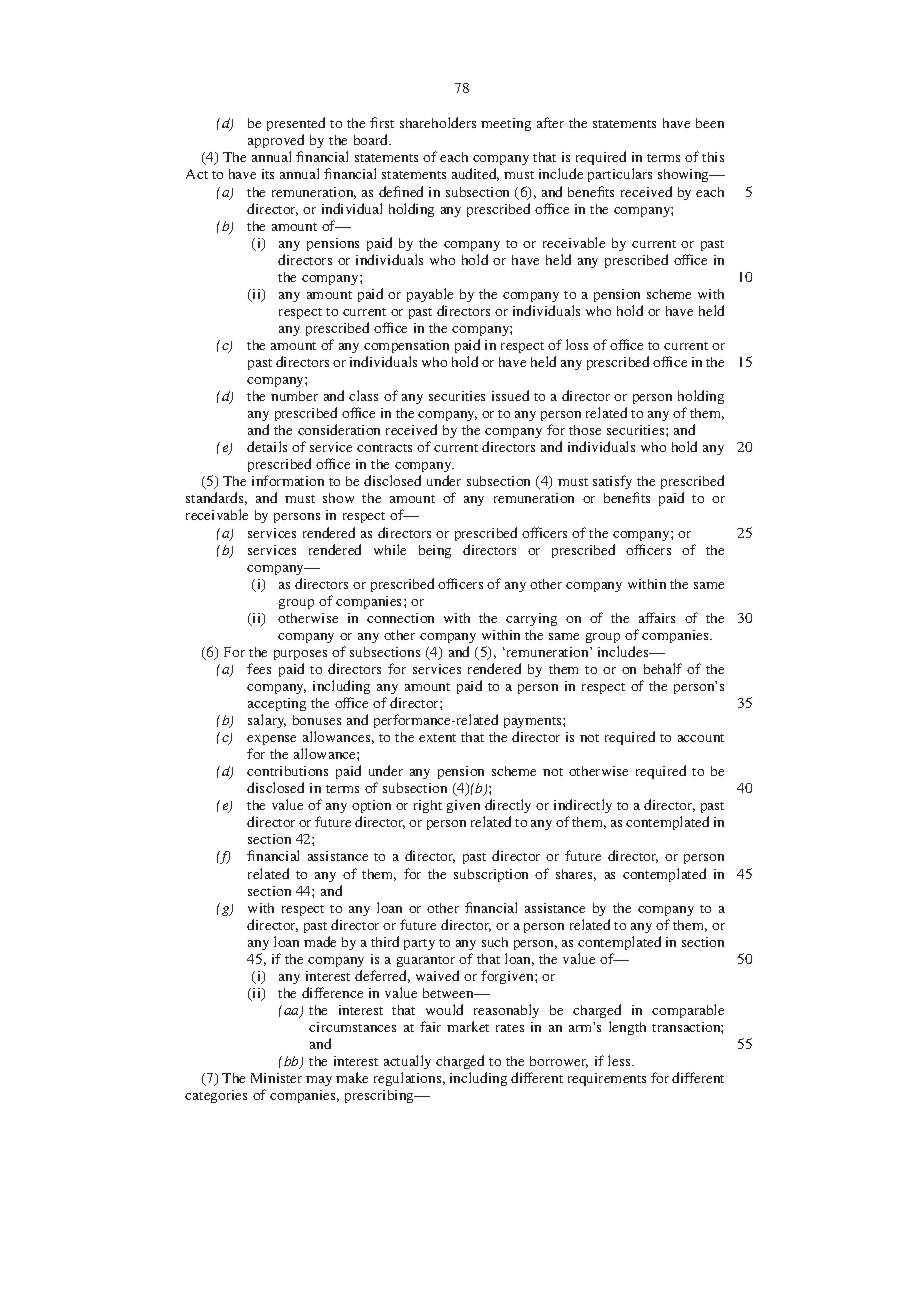 This image has width=924, height=1308. I want to click on approved, so click(276, 143).
